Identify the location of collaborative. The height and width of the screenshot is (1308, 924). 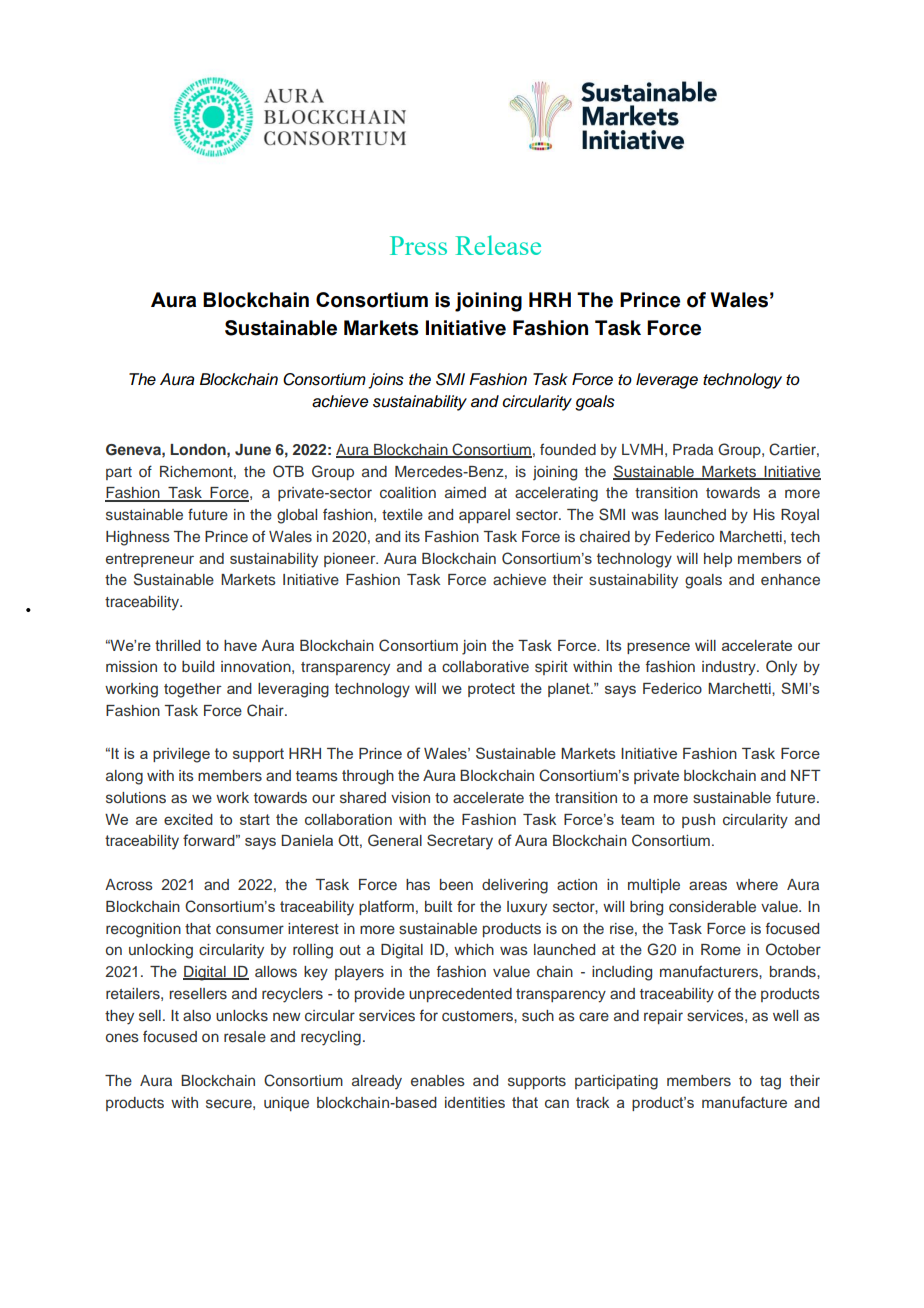
(485, 666).
